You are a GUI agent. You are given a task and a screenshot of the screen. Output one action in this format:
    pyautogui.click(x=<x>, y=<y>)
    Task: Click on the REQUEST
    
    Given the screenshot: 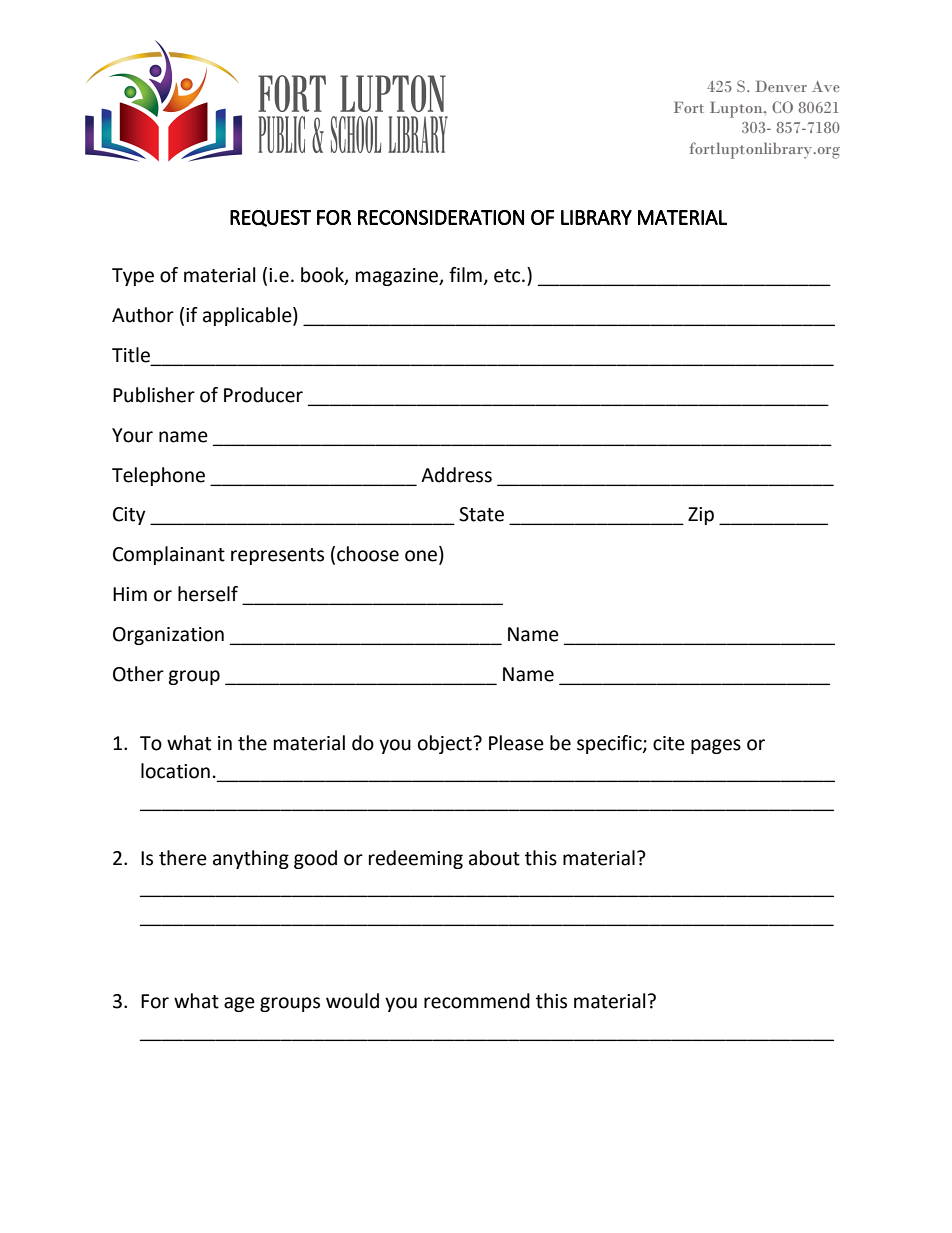 What is the action you would take?
    pyautogui.click(x=270, y=218)
